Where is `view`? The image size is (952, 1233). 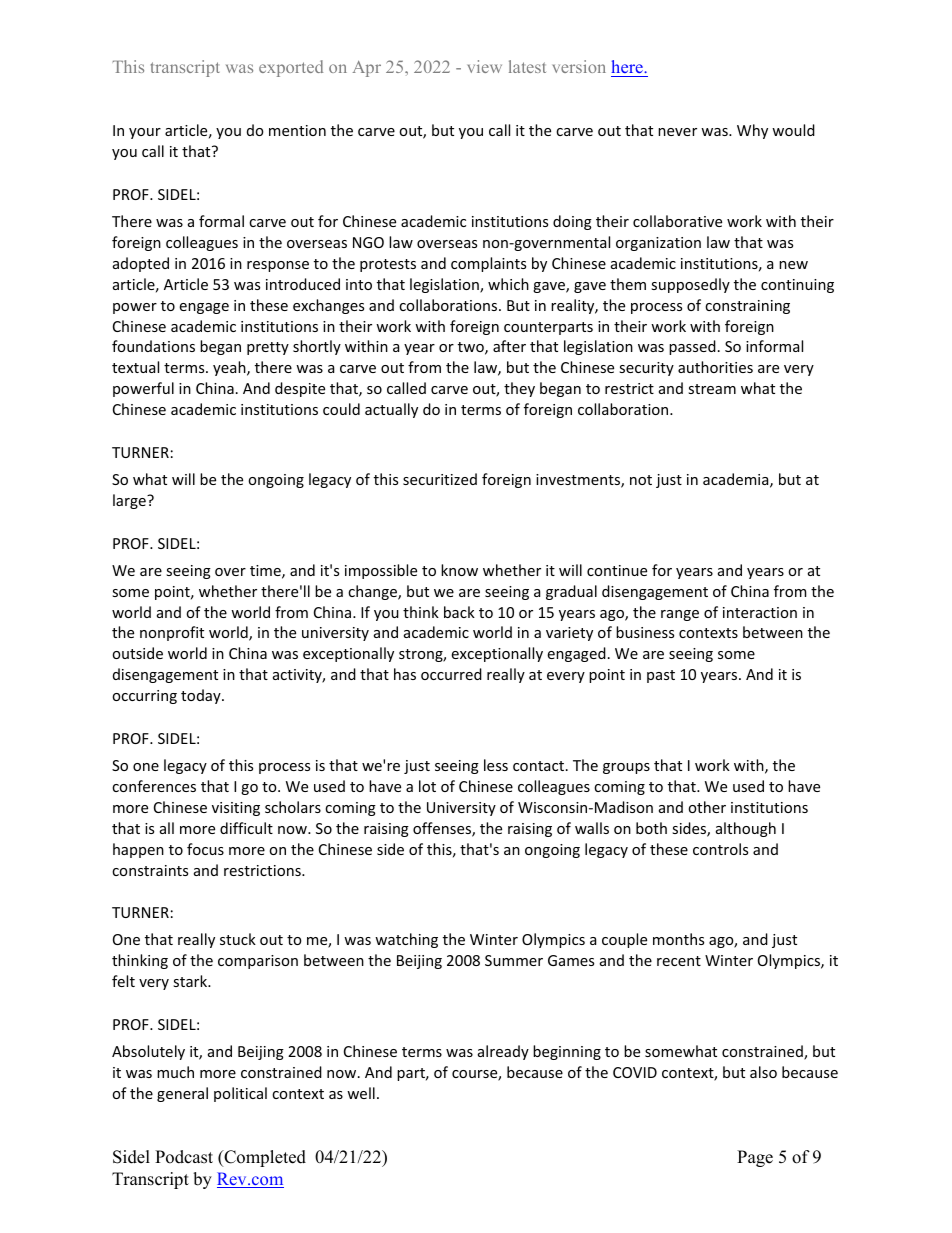
view is located at coordinates (485, 66).
